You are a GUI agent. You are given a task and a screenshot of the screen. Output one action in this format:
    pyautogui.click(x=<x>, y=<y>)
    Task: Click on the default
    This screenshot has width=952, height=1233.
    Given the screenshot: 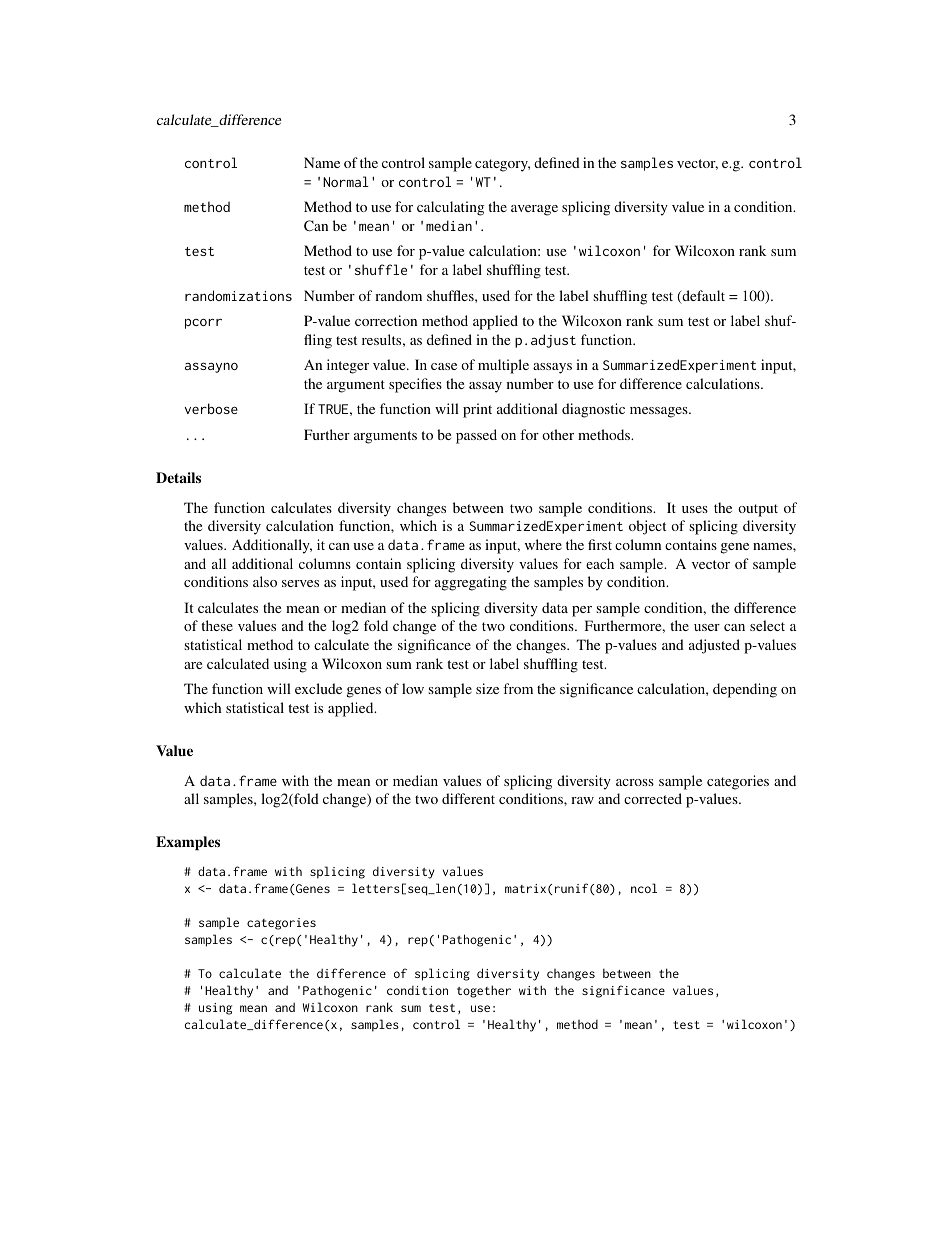 What is the action you would take?
    pyautogui.click(x=702, y=297)
